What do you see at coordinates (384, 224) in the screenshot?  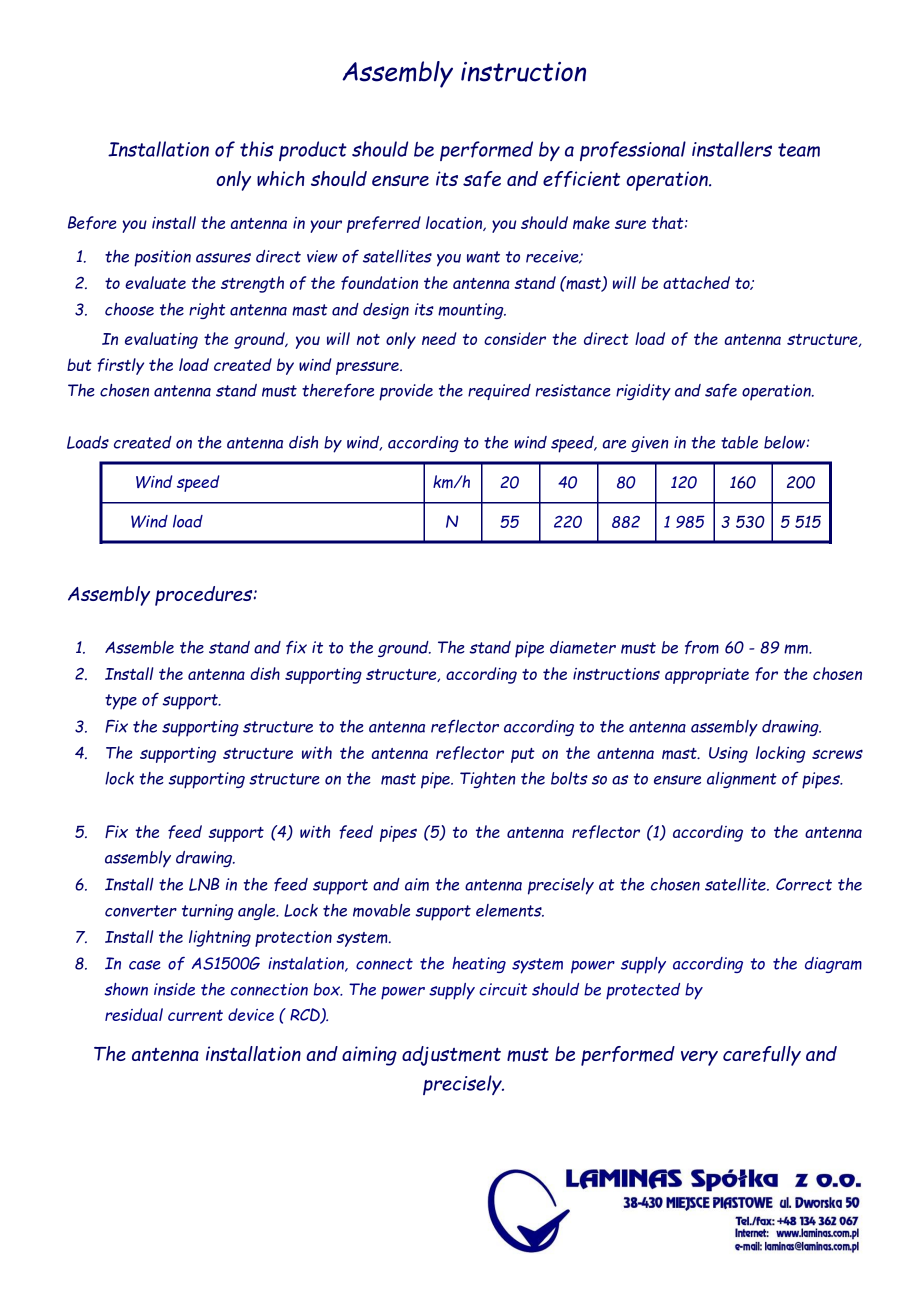 I see `preferred` at bounding box center [384, 224].
